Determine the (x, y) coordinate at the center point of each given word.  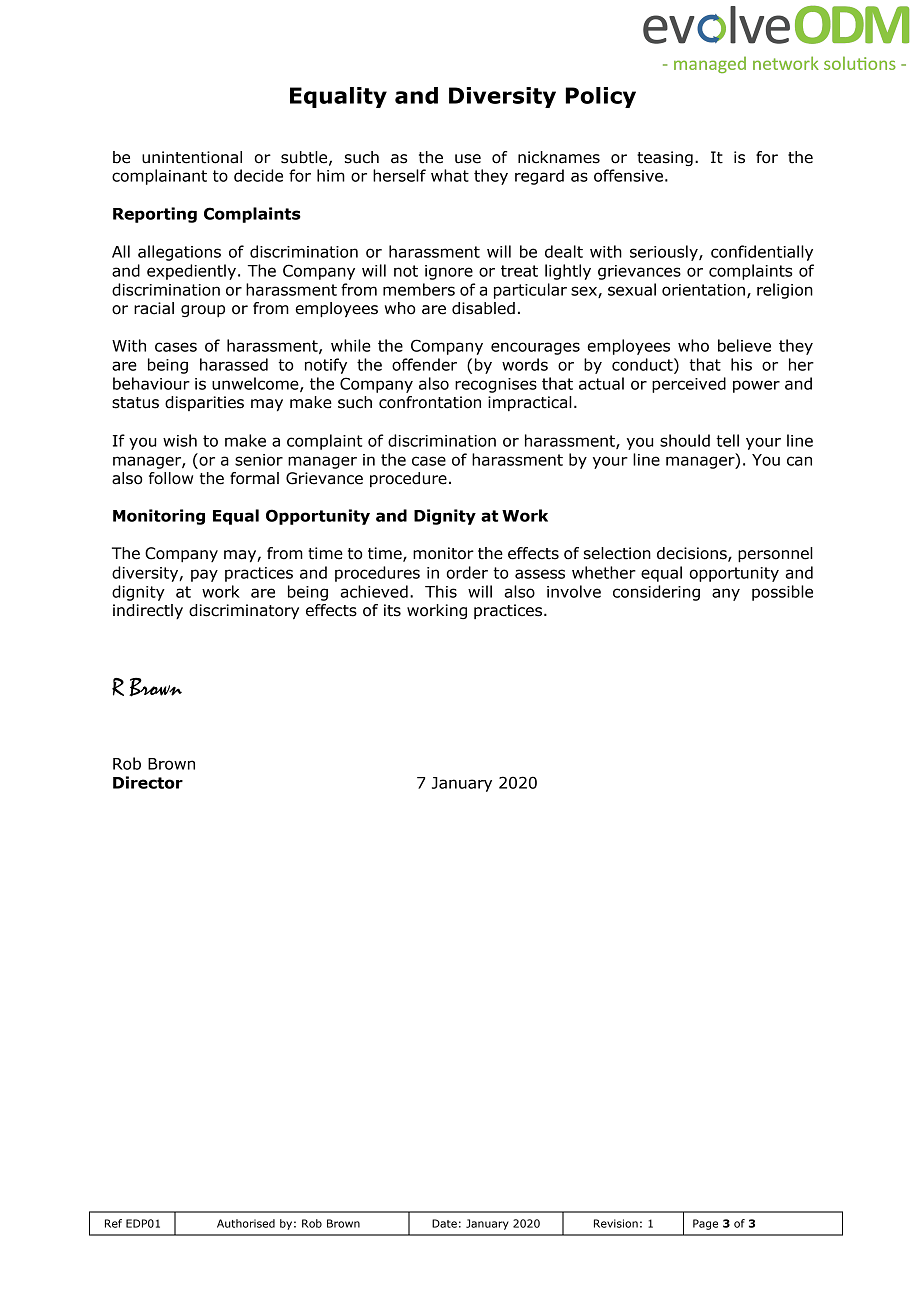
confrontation (430, 402)
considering (656, 593)
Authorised (246, 1223)
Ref (113, 1223)
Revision (616, 1223)
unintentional (192, 157)
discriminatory (244, 612)
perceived (689, 385)
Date (444, 1223)
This (441, 591)
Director (148, 782)
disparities (204, 403)
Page (705, 1224)
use (468, 159)
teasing (665, 158)
